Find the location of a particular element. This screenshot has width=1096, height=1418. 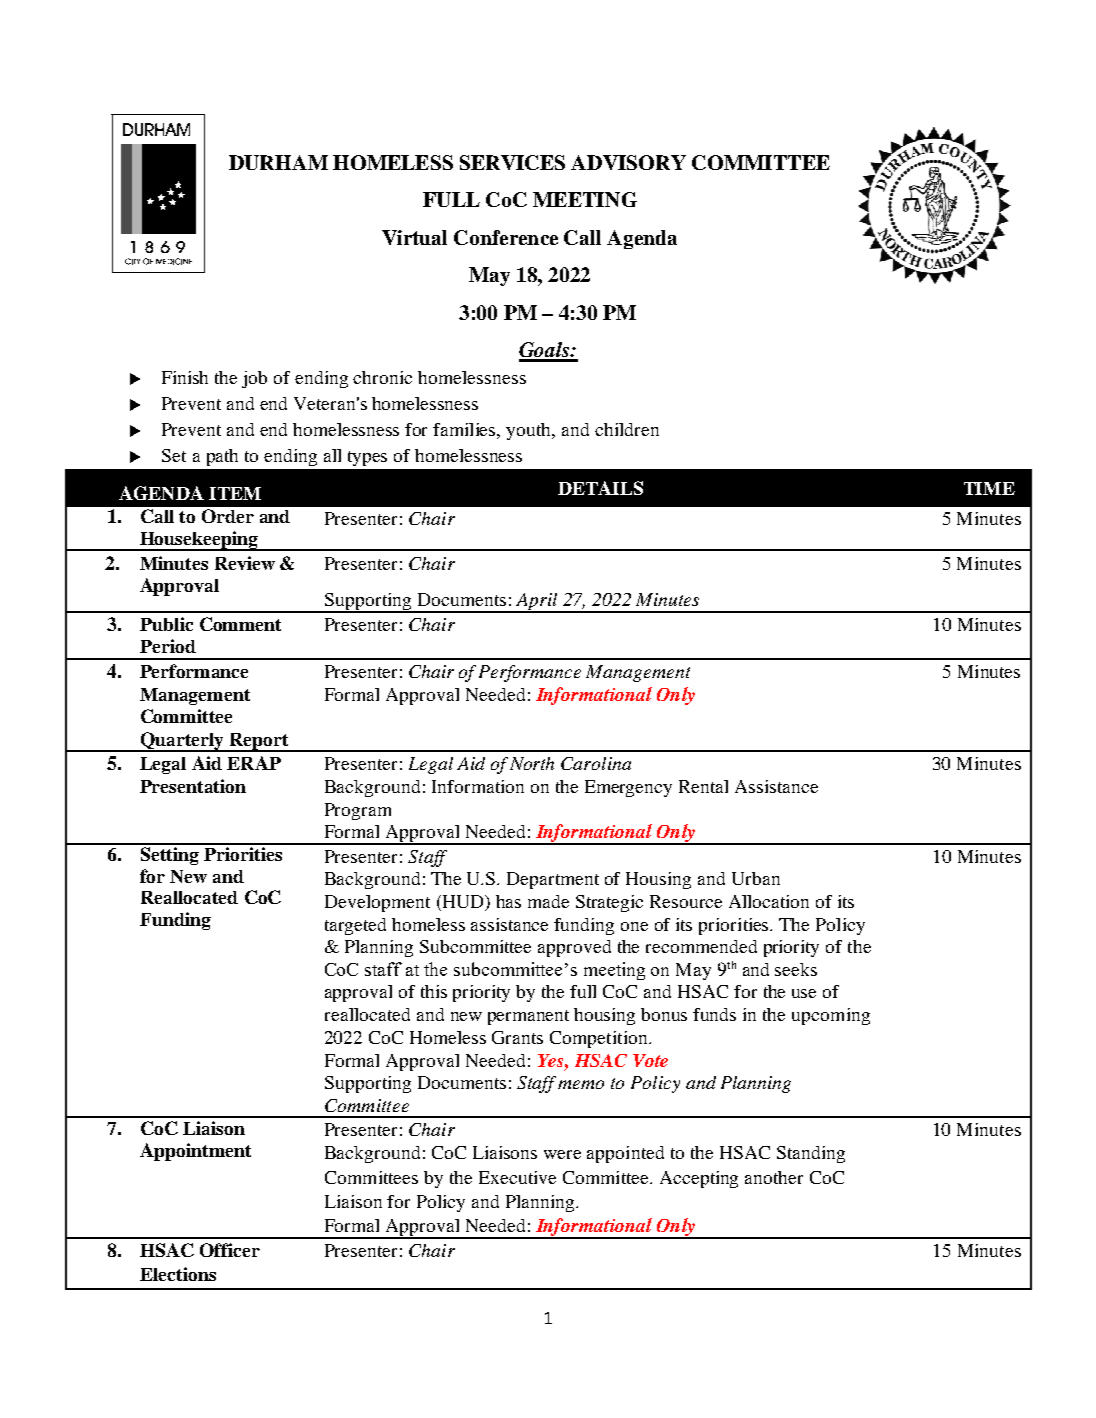

targeted is located at coordinates (355, 926).
